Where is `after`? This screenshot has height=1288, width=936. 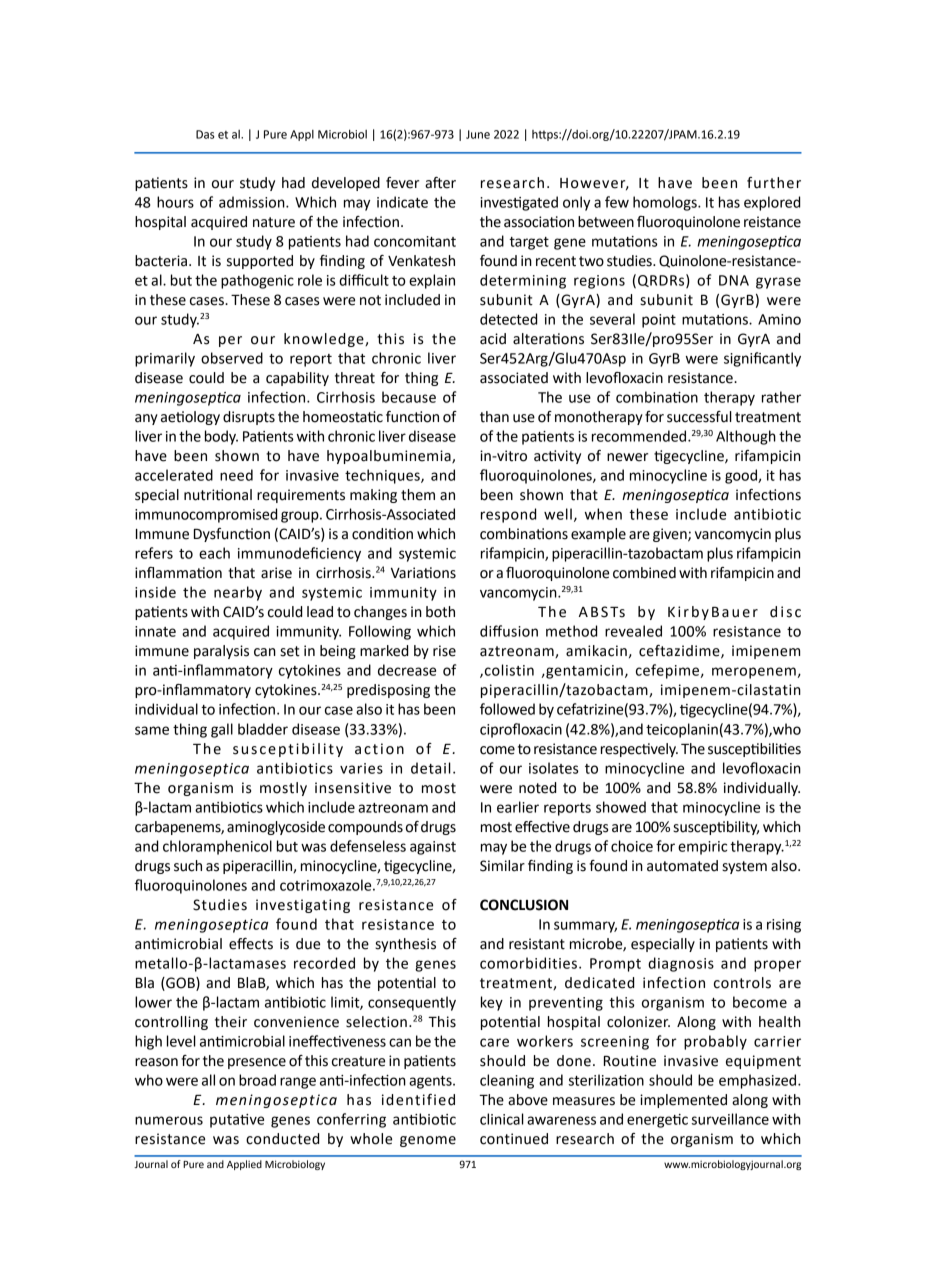
after is located at coordinates (440, 183).
